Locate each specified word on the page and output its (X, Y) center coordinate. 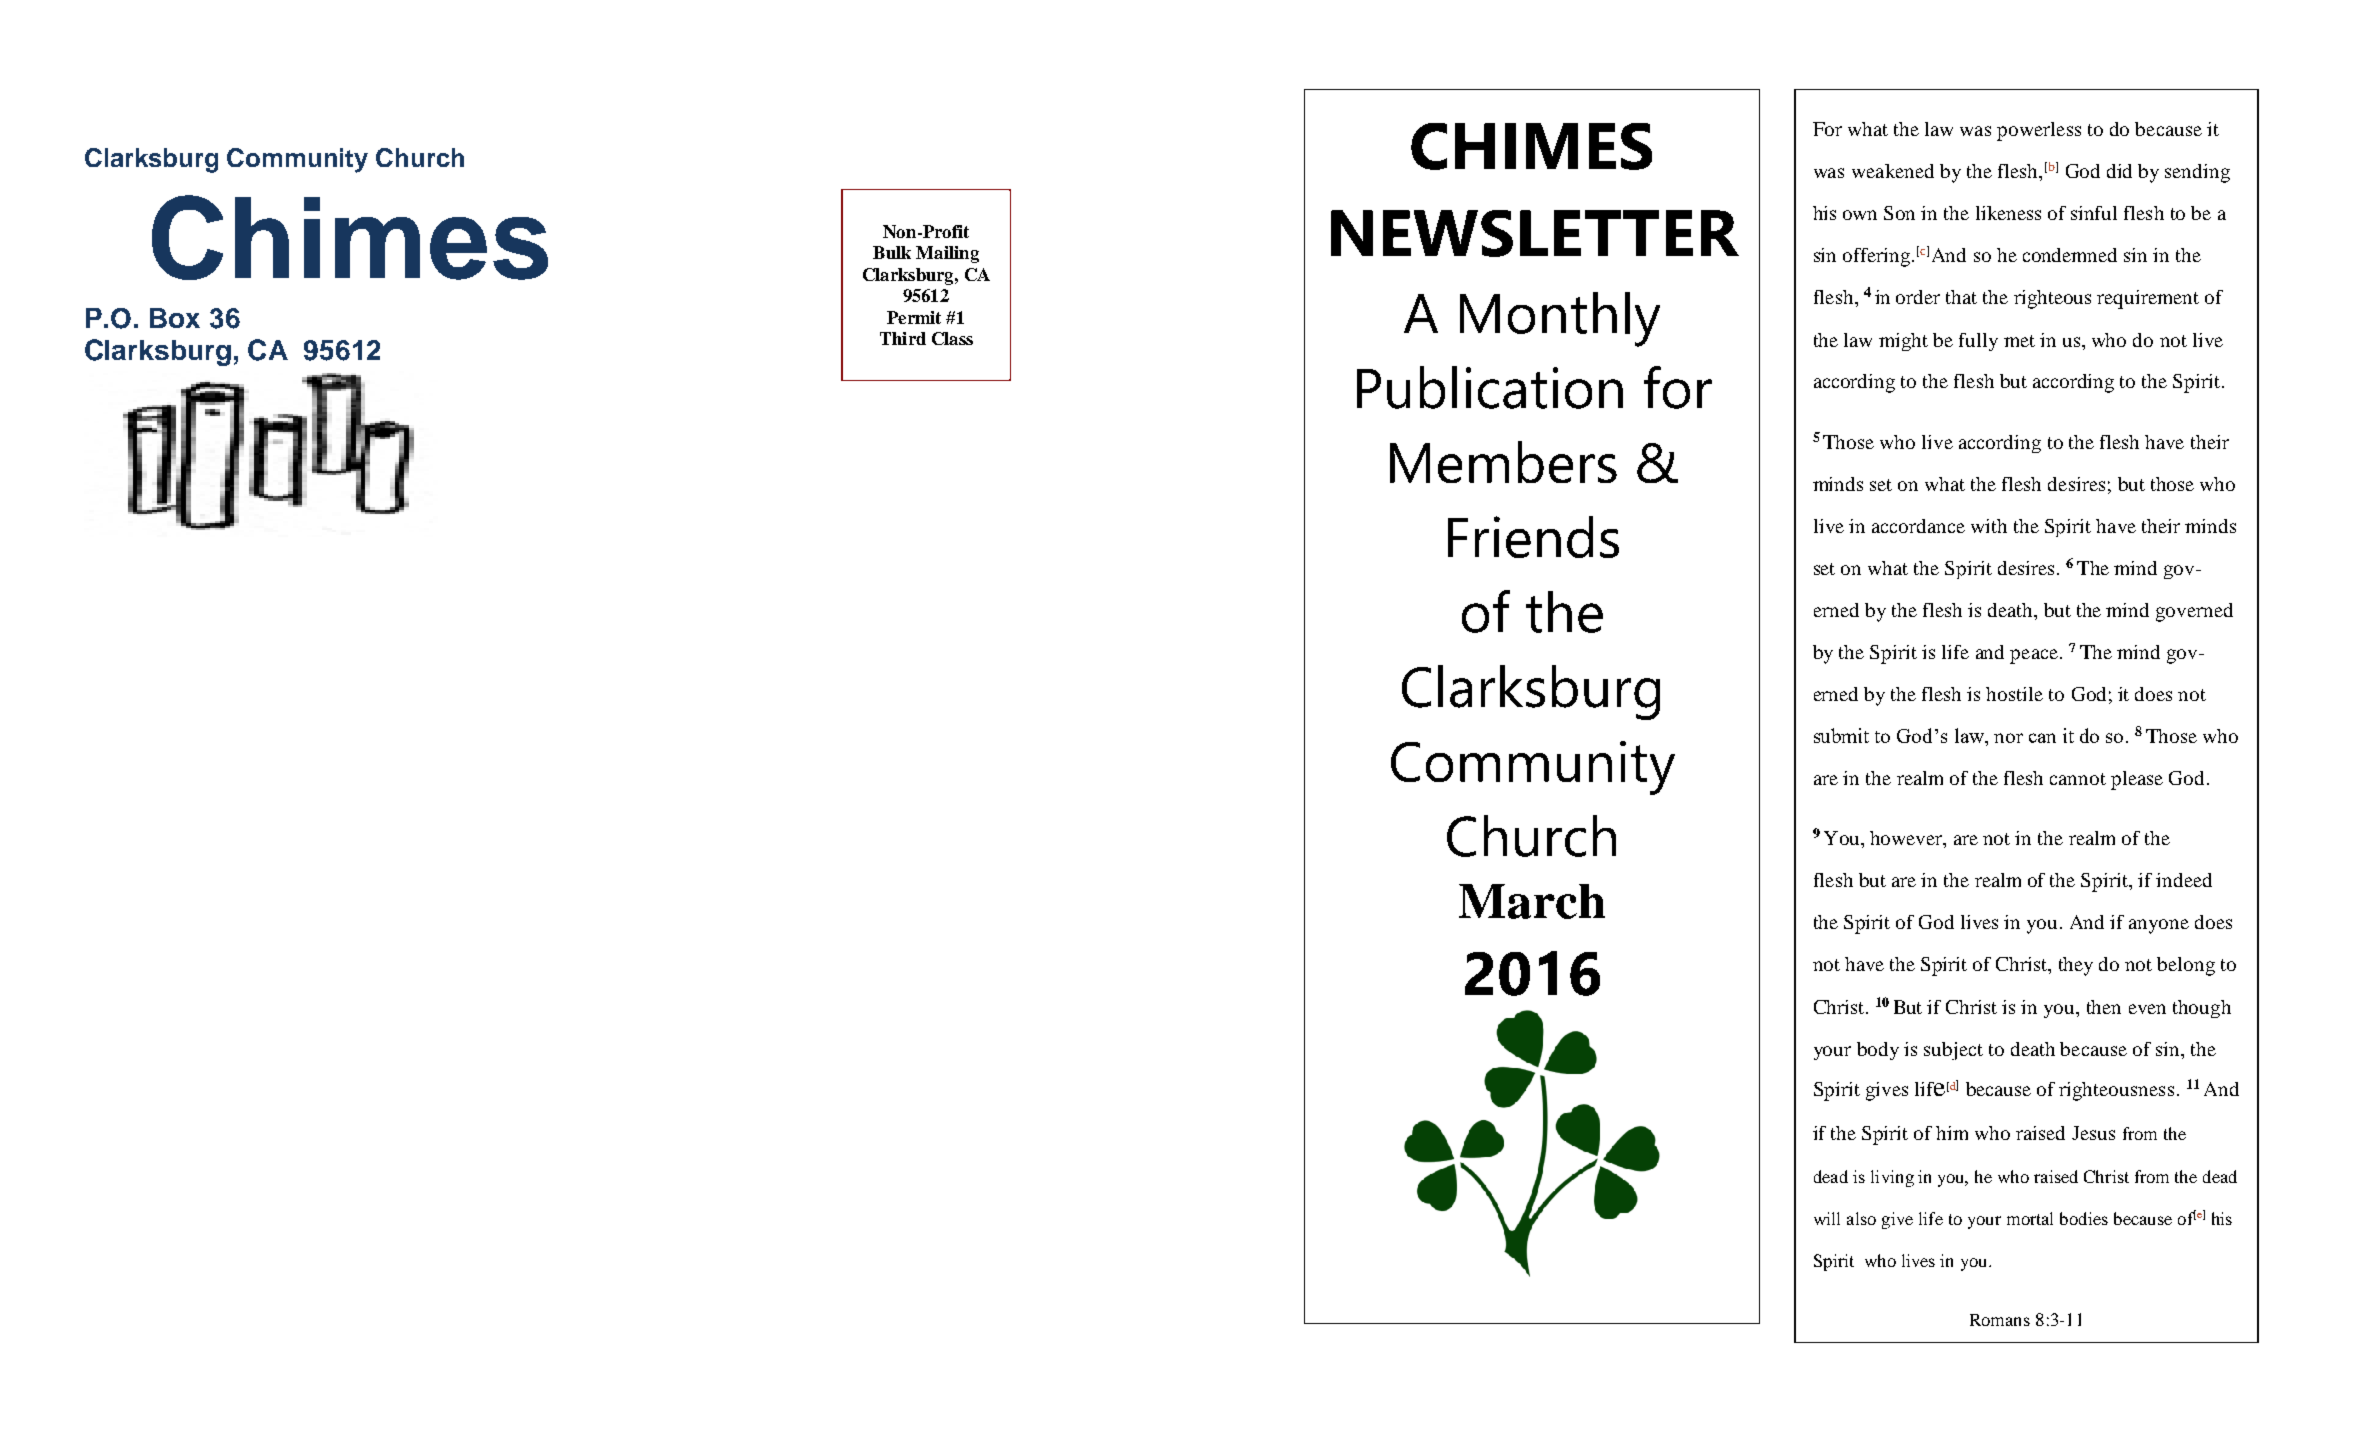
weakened (1893, 171)
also (1861, 1218)
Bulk (892, 252)
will (1827, 1218)
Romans (2000, 1320)
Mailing (947, 254)
